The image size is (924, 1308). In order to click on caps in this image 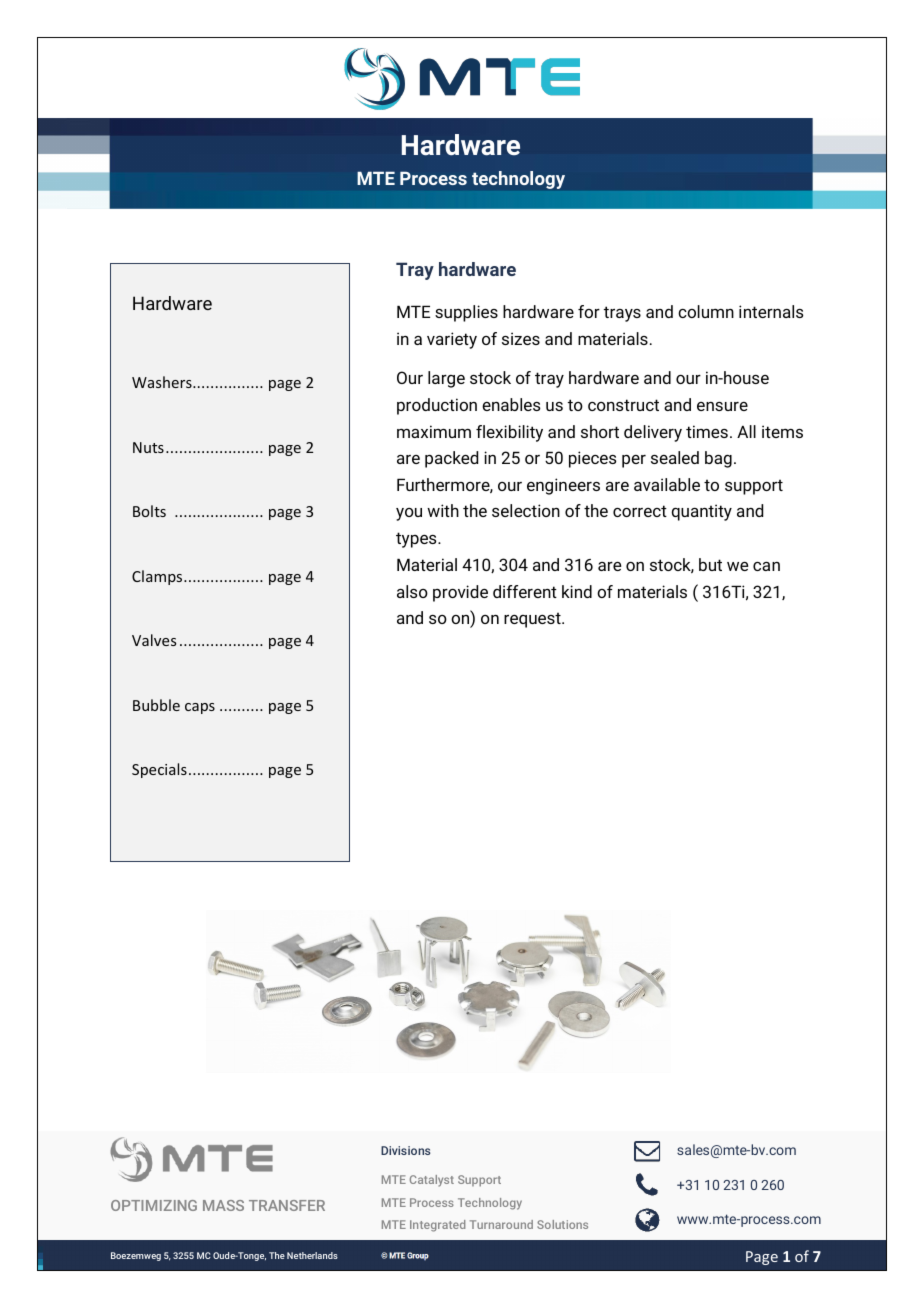, I will do `click(200, 708)`.
